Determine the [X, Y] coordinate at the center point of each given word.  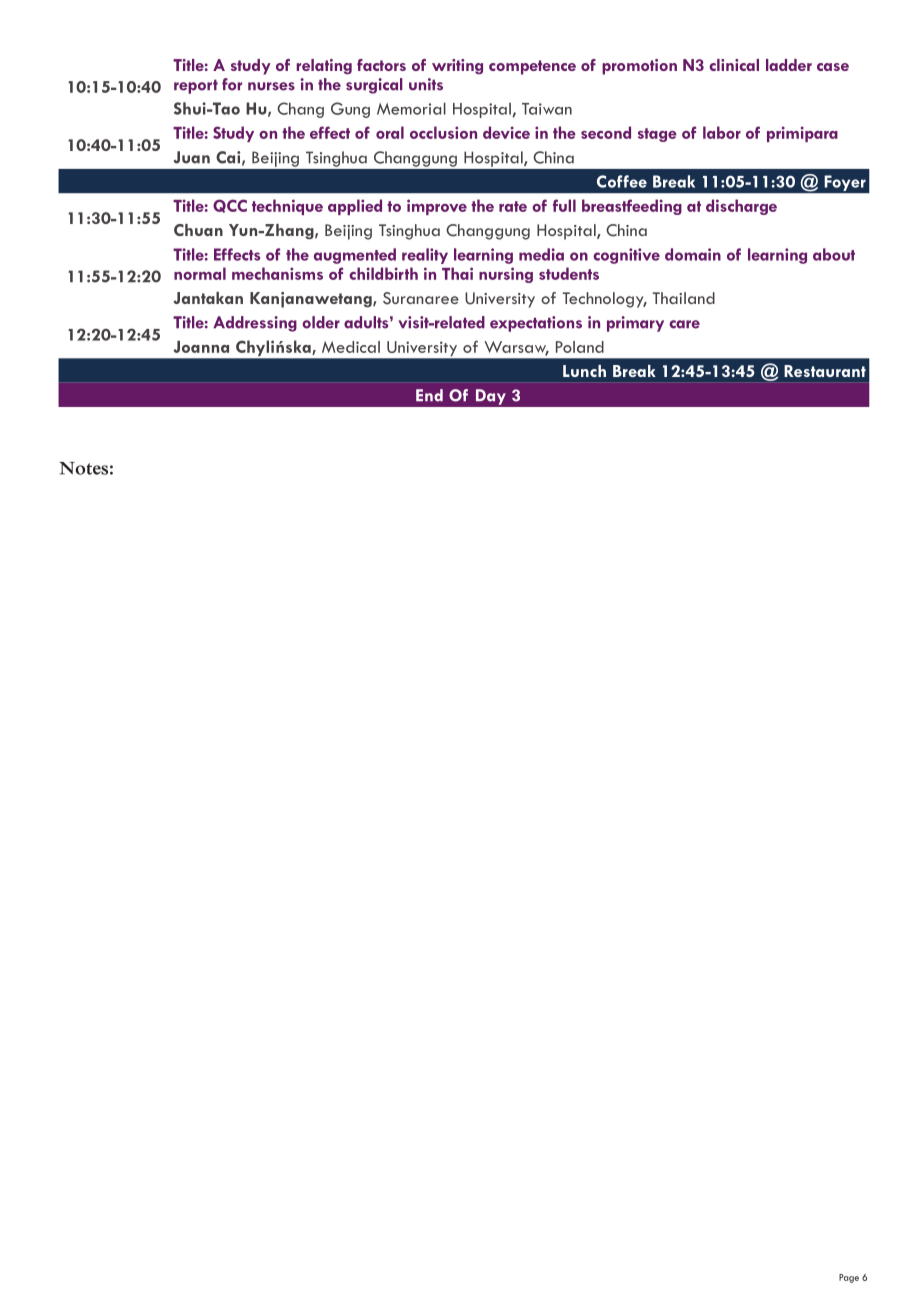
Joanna [201, 347]
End [429, 395]
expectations [536, 324]
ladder [789, 65]
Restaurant [825, 371]
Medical [351, 347]
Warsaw [516, 348]
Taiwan [547, 109]
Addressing [255, 324]
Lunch [584, 371]
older [321, 322]
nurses [271, 86]
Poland [580, 347]
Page [849, 1278]
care [684, 324]
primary [635, 324]
